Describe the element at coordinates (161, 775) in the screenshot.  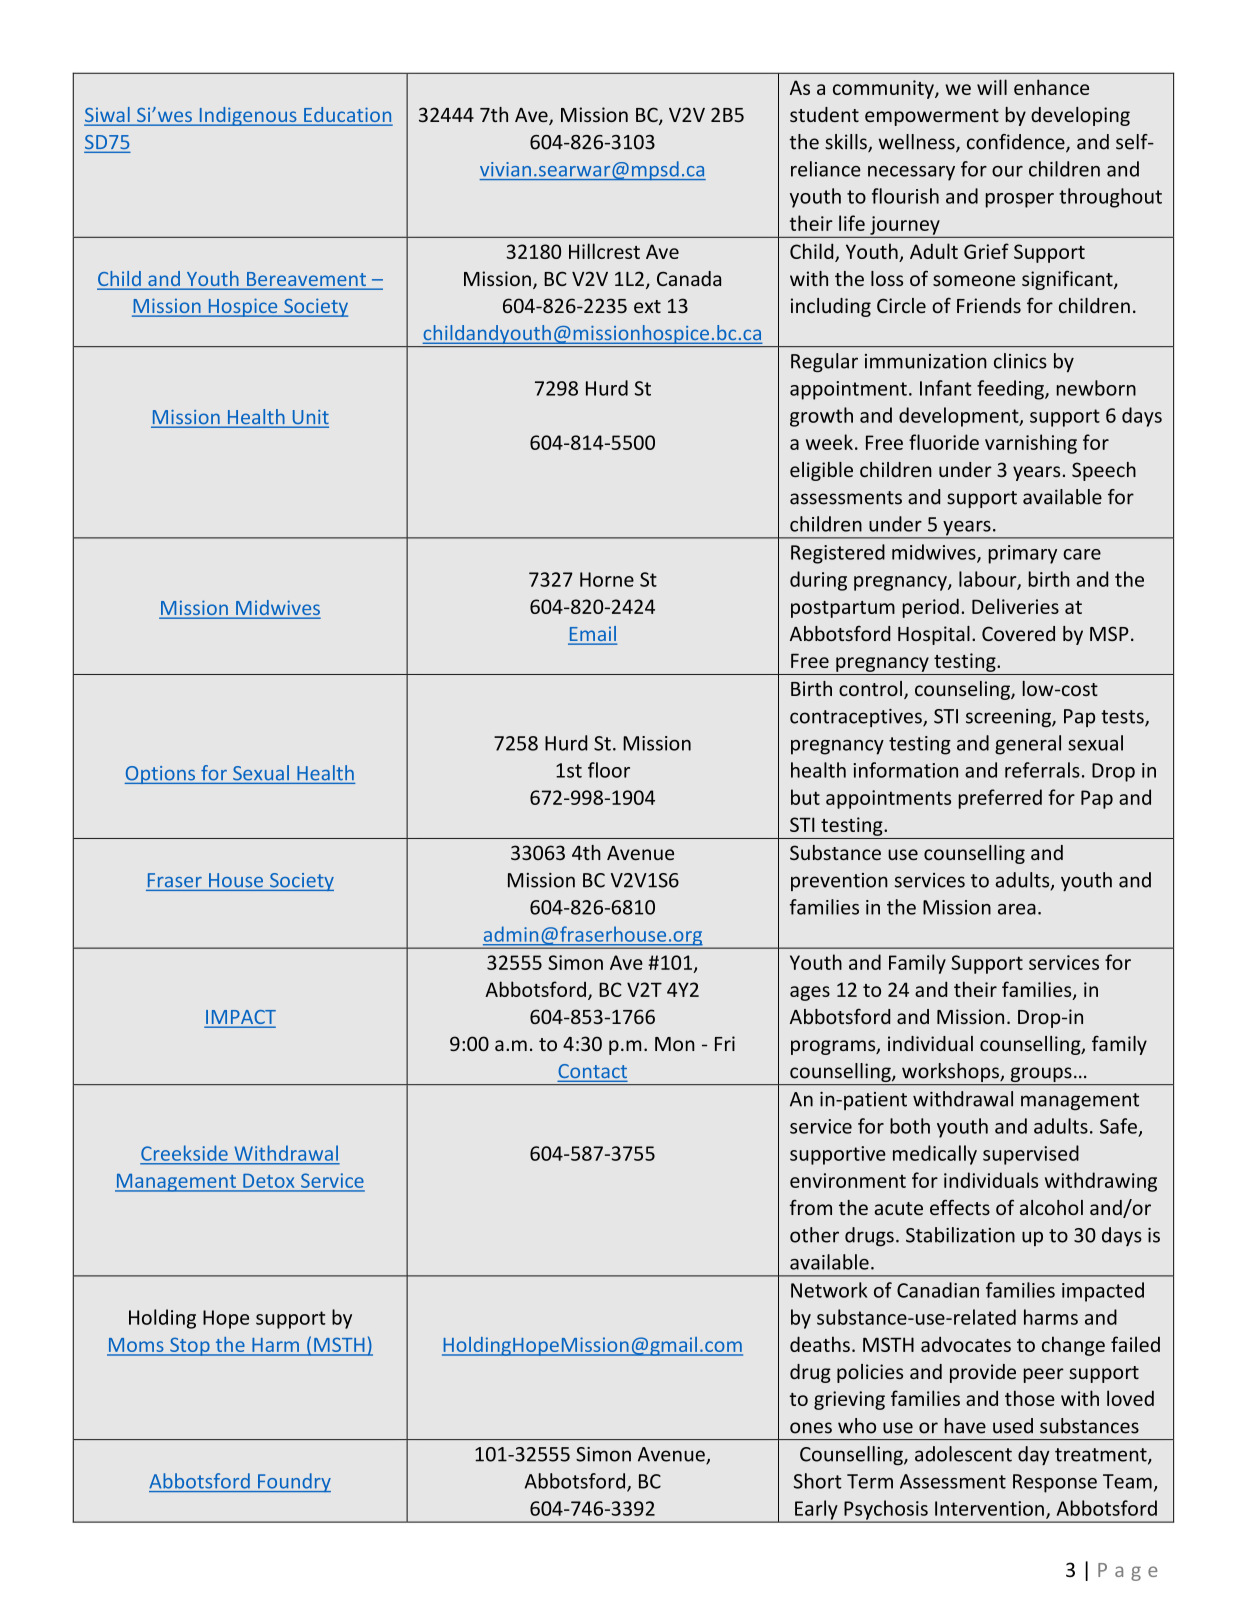
I see `Options` at that location.
